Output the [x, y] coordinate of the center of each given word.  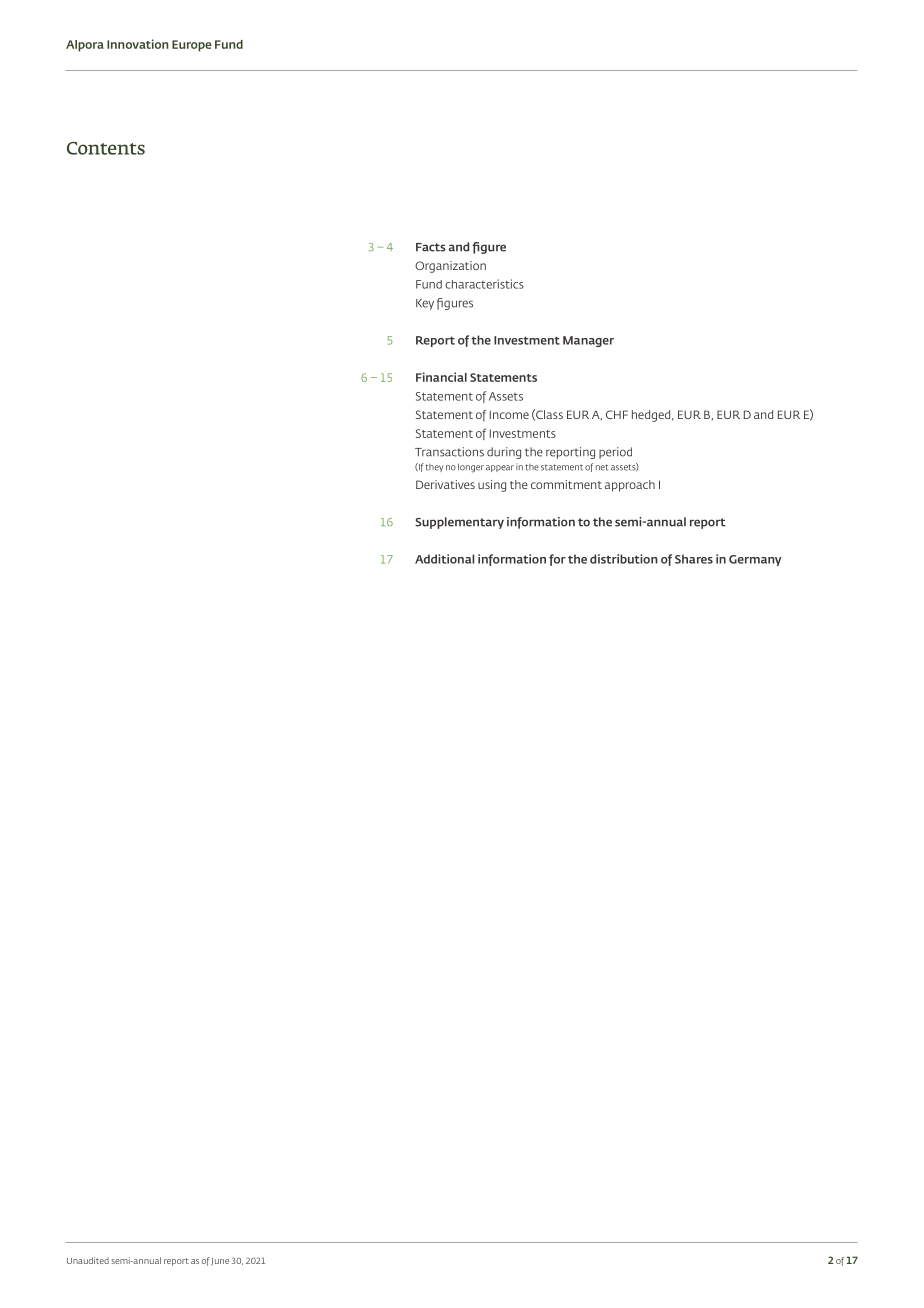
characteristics [484, 284]
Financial [441, 377]
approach [630, 486]
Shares [694, 559]
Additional [444, 559]
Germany [755, 560]
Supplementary [459, 523]
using [492, 486]
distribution [624, 559]
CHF [617, 414]
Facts [431, 247]
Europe [192, 46]
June [220, 1262]
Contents [106, 148]
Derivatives [445, 484]
